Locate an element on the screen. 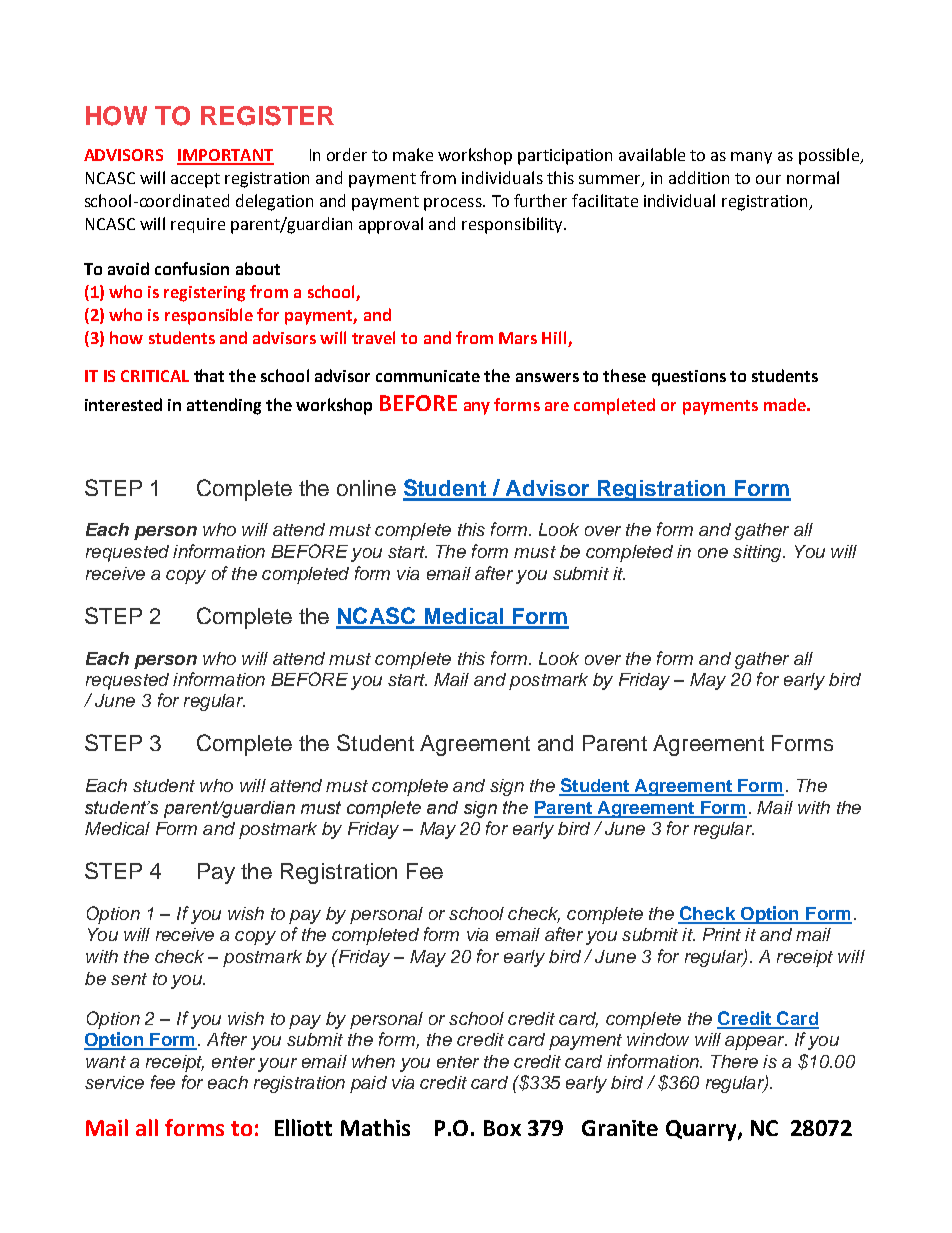 The image size is (952, 1233). sitting is located at coordinates (758, 553).
